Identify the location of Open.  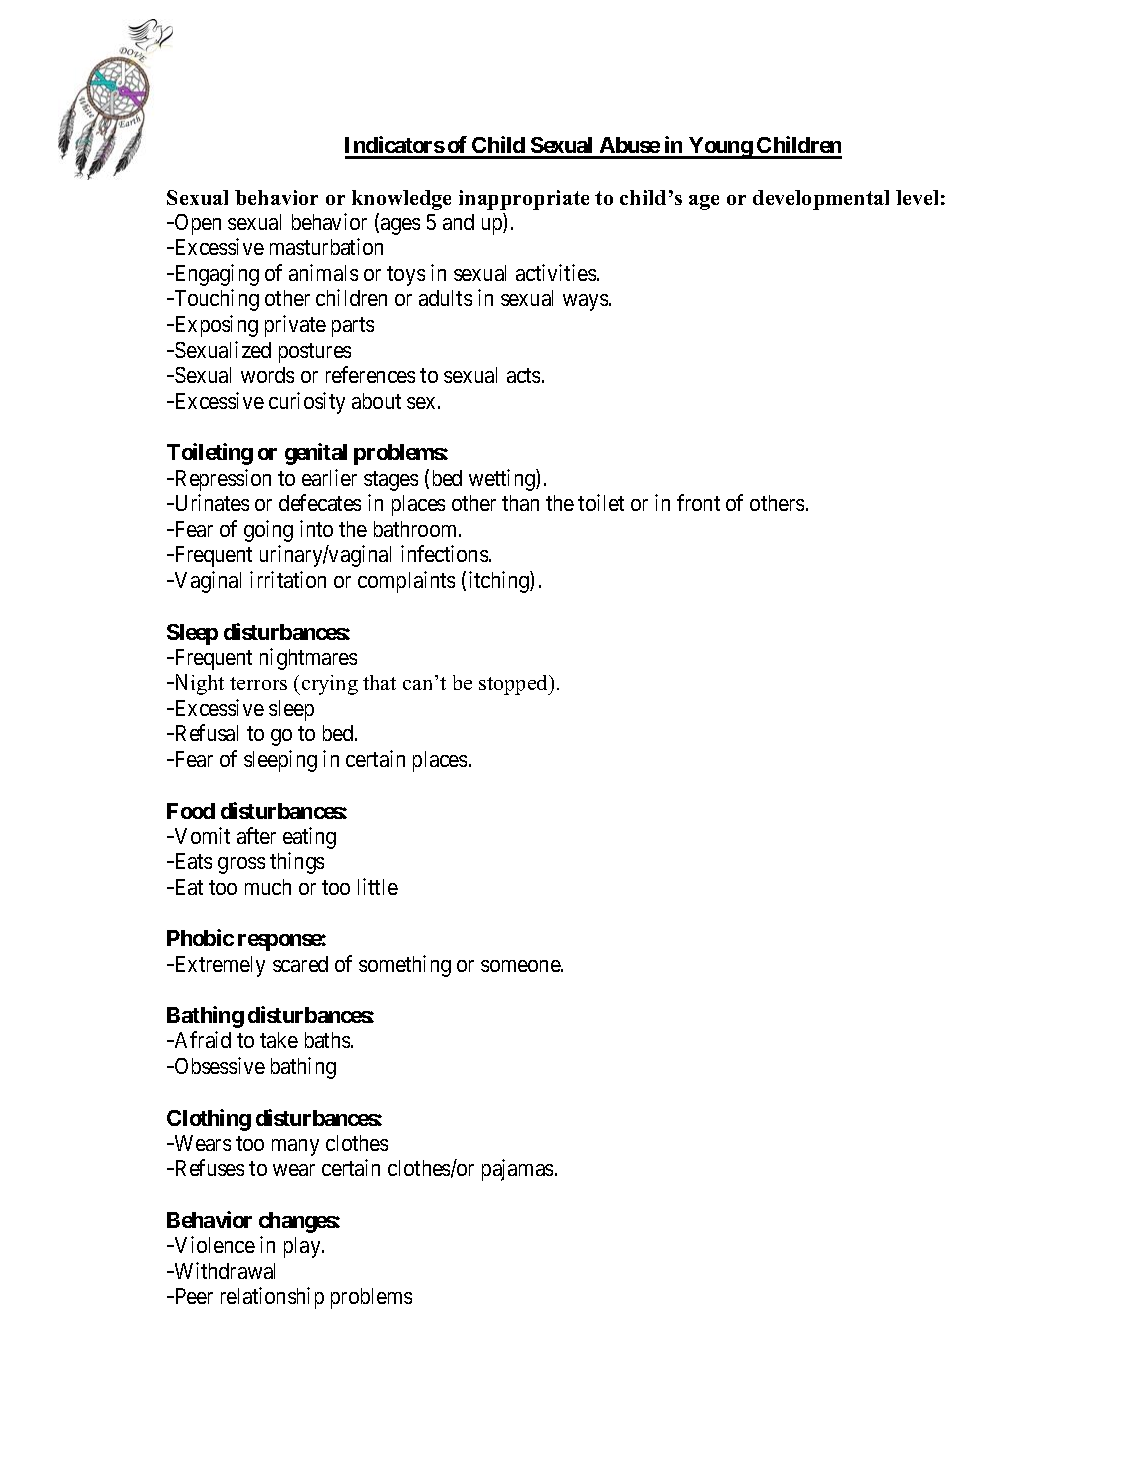
(196, 224).
